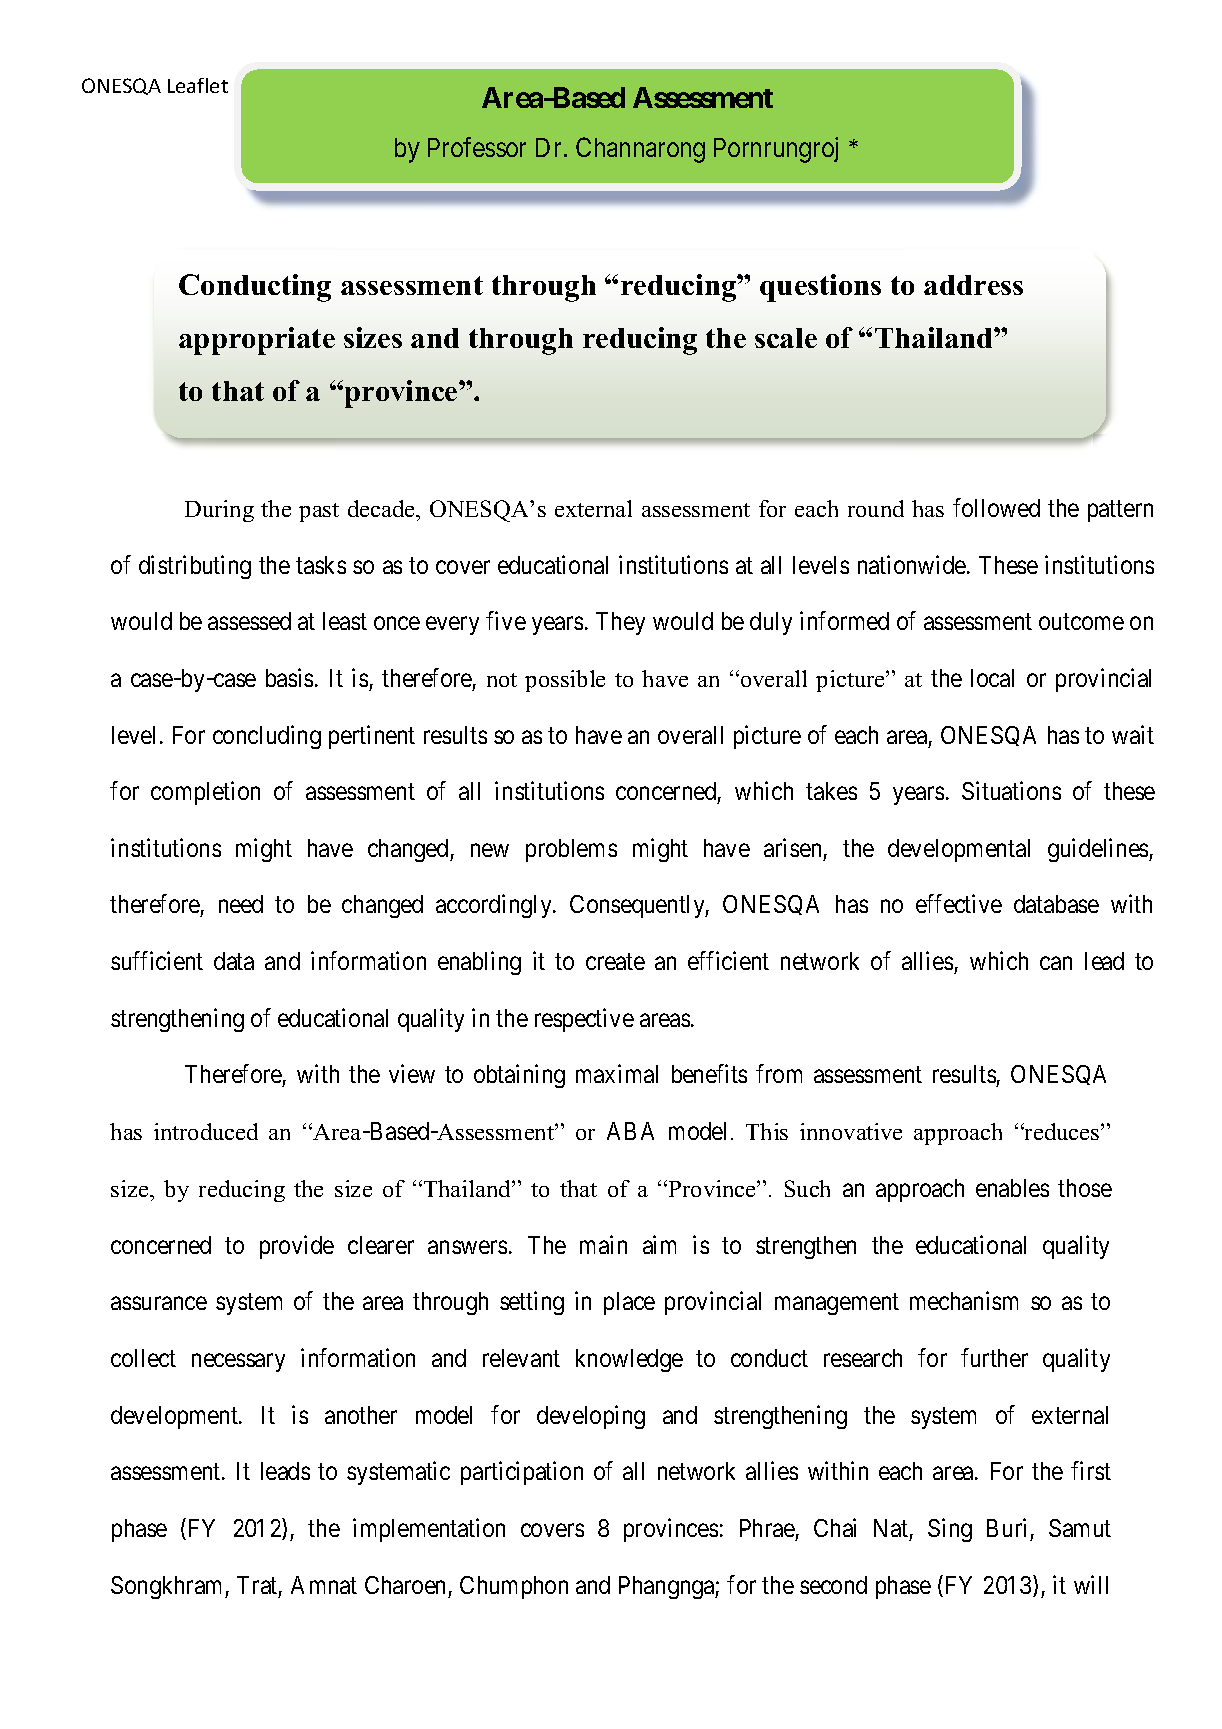  I want to click on implementation, so click(429, 1530).
